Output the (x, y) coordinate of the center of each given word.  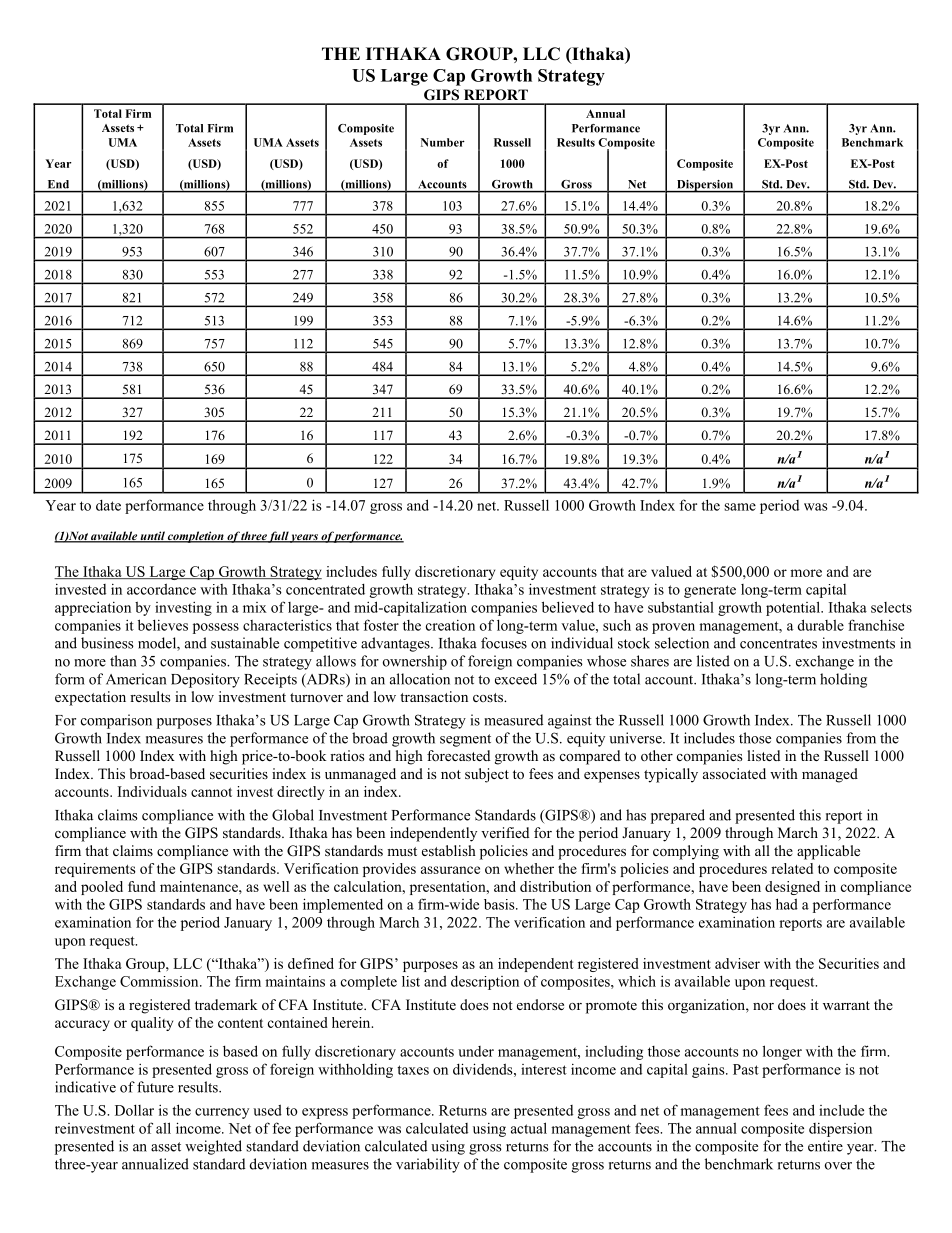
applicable (828, 852)
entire (825, 1146)
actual (529, 1128)
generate (710, 591)
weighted (213, 1147)
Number (443, 142)
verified (505, 832)
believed (568, 607)
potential (794, 608)
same (740, 507)
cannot (211, 792)
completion (196, 537)
